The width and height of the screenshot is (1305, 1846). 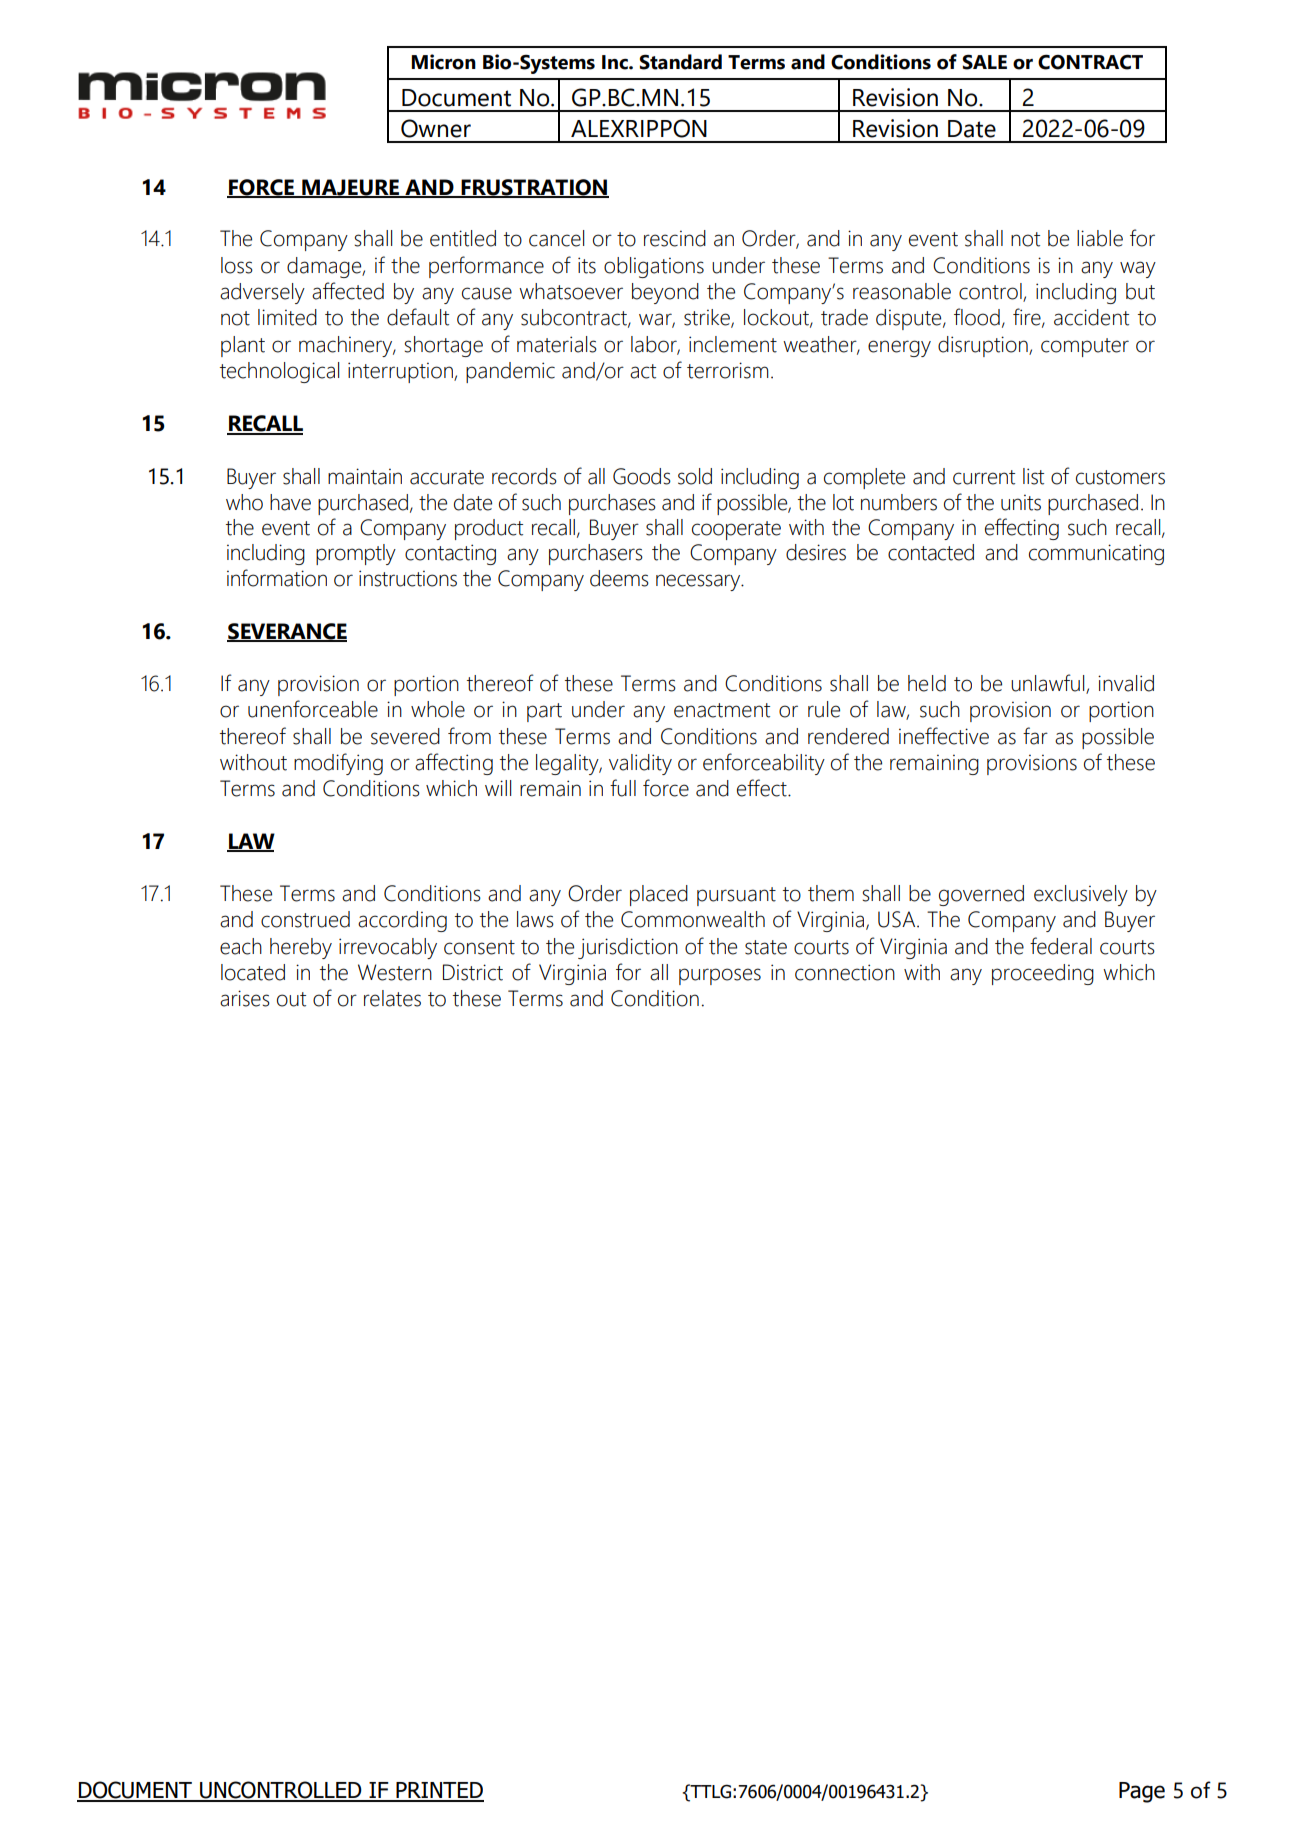 What do you see at coordinates (628, 948) in the screenshot?
I see `jurisdiction` at bounding box center [628, 948].
